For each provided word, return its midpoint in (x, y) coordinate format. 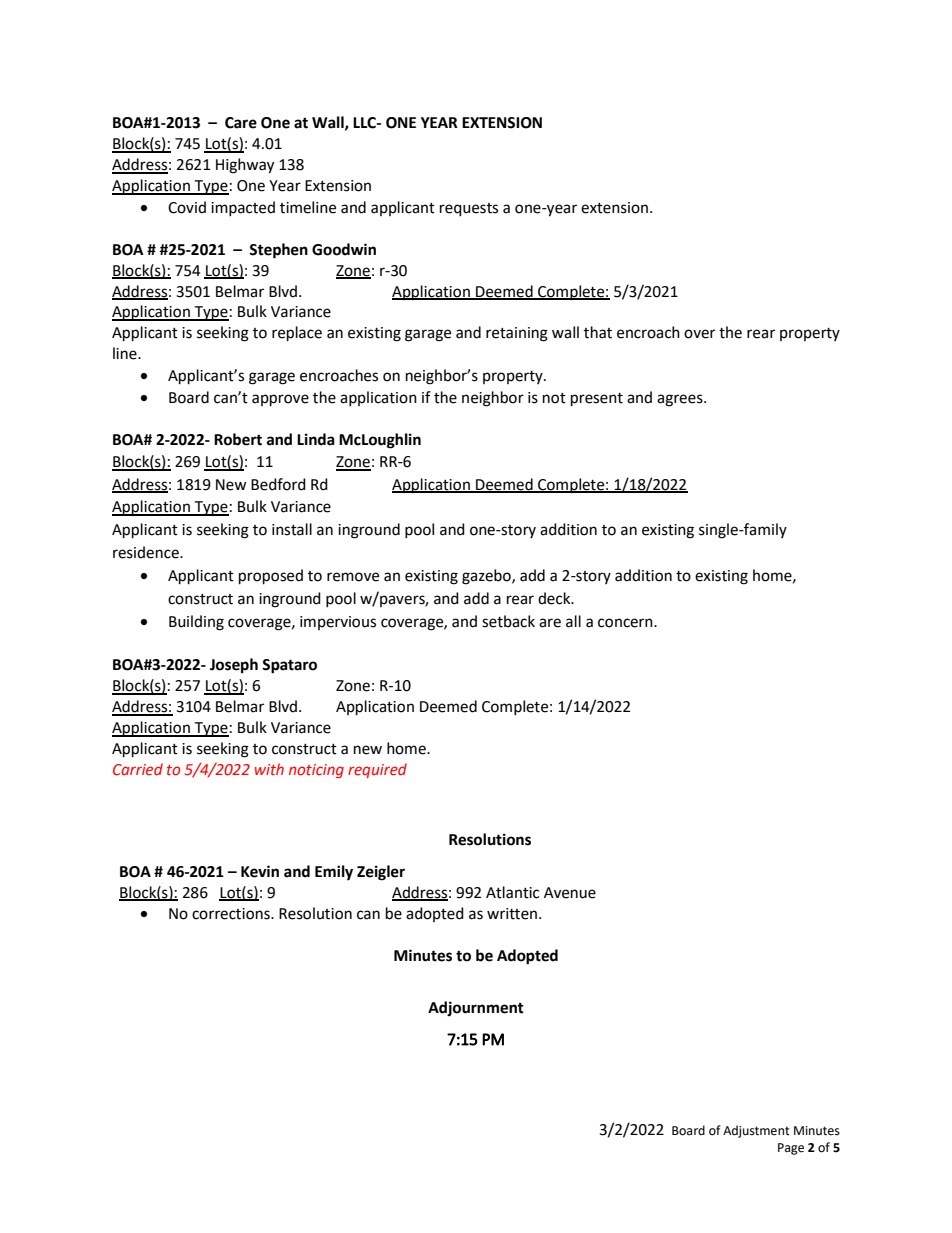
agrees (681, 400)
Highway (245, 166)
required (377, 770)
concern (626, 623)
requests (469, 210)
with (269, 769)
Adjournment (476, 1008)
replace (297, 334)
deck (555, 598)
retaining (517, 334)
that (598, 332)
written (513, 914)
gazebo (487, 577)
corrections (232, 914)
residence (147, 552)
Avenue (570, 893)
